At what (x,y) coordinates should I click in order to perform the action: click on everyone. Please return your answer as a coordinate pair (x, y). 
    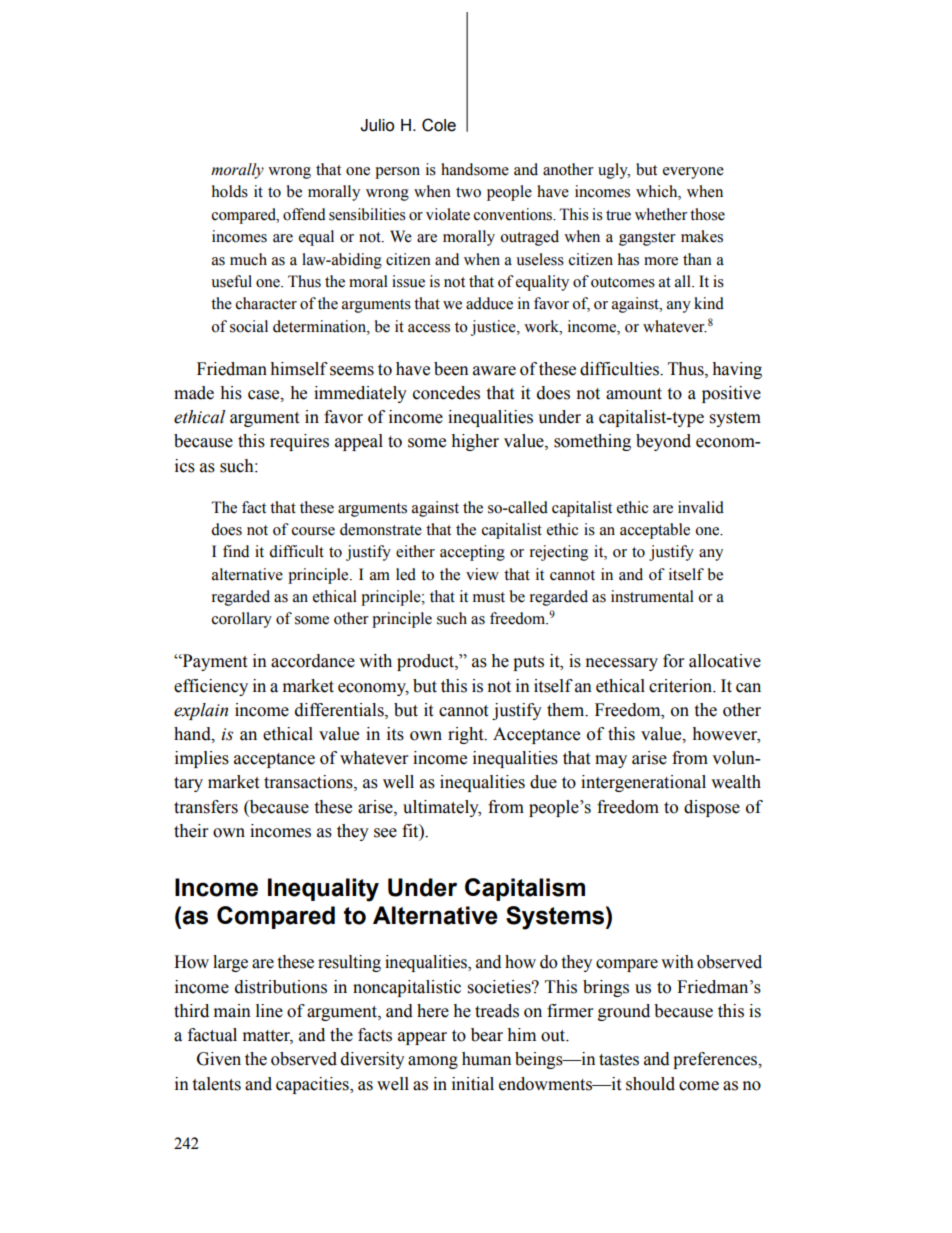
    Looking at the image, I should click on (693, 173).
